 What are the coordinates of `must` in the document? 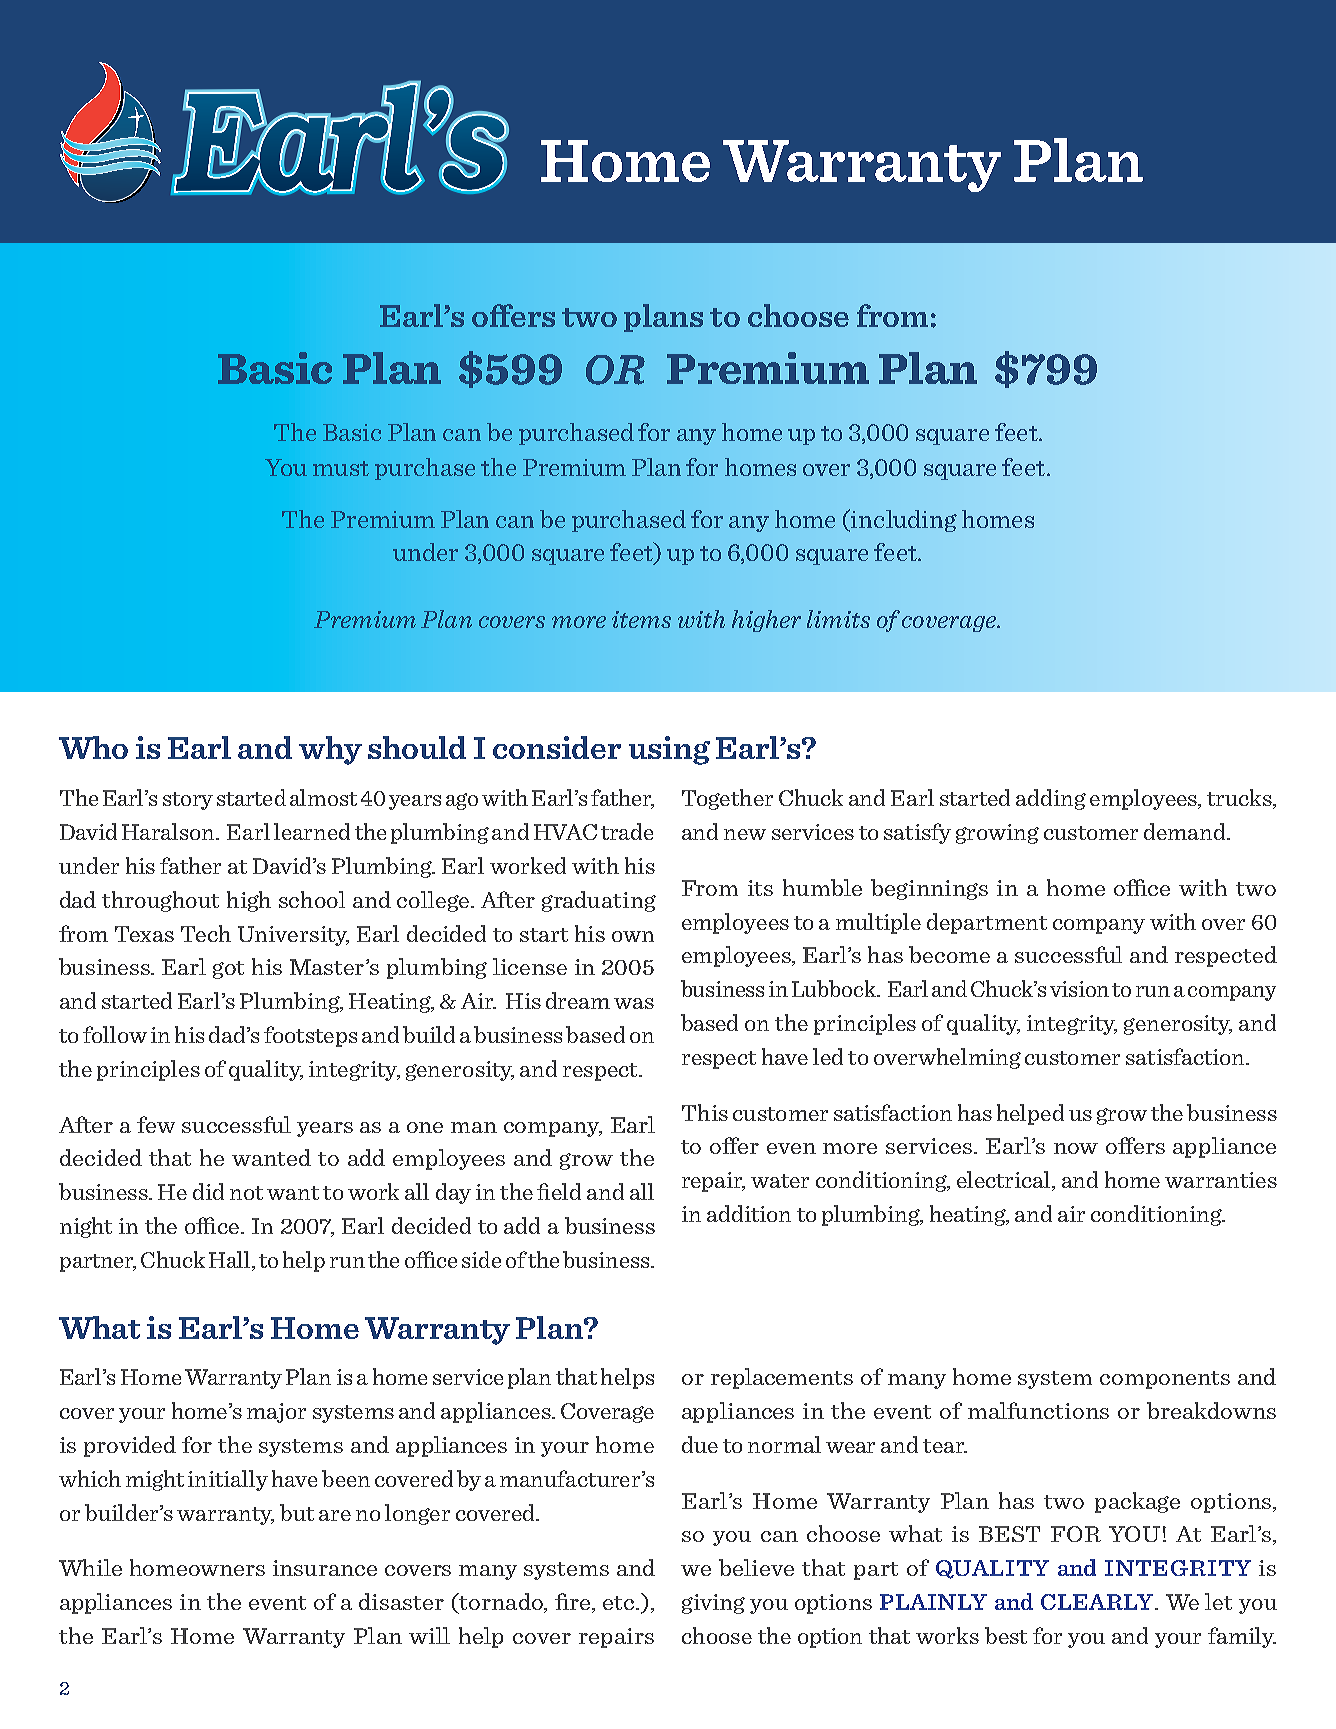 It's located at (341, 468).
